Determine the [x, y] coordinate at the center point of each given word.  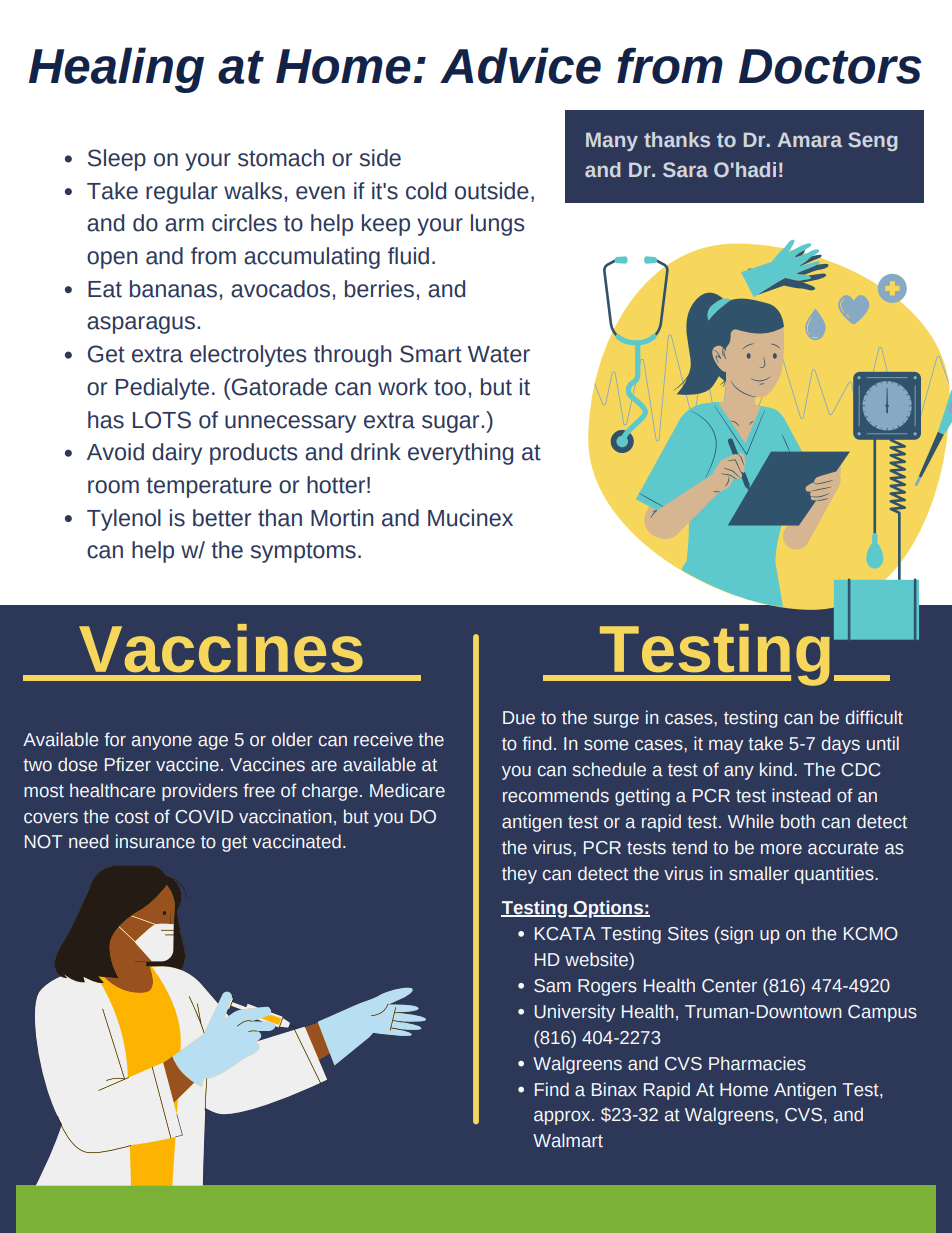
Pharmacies [757, 1063]
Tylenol [124, 520]
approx [563, 1118]
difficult [874, 717]
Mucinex [470, 518]
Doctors [830, 66]
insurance [155, 841]
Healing [116, 70]
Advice [520, 65]
